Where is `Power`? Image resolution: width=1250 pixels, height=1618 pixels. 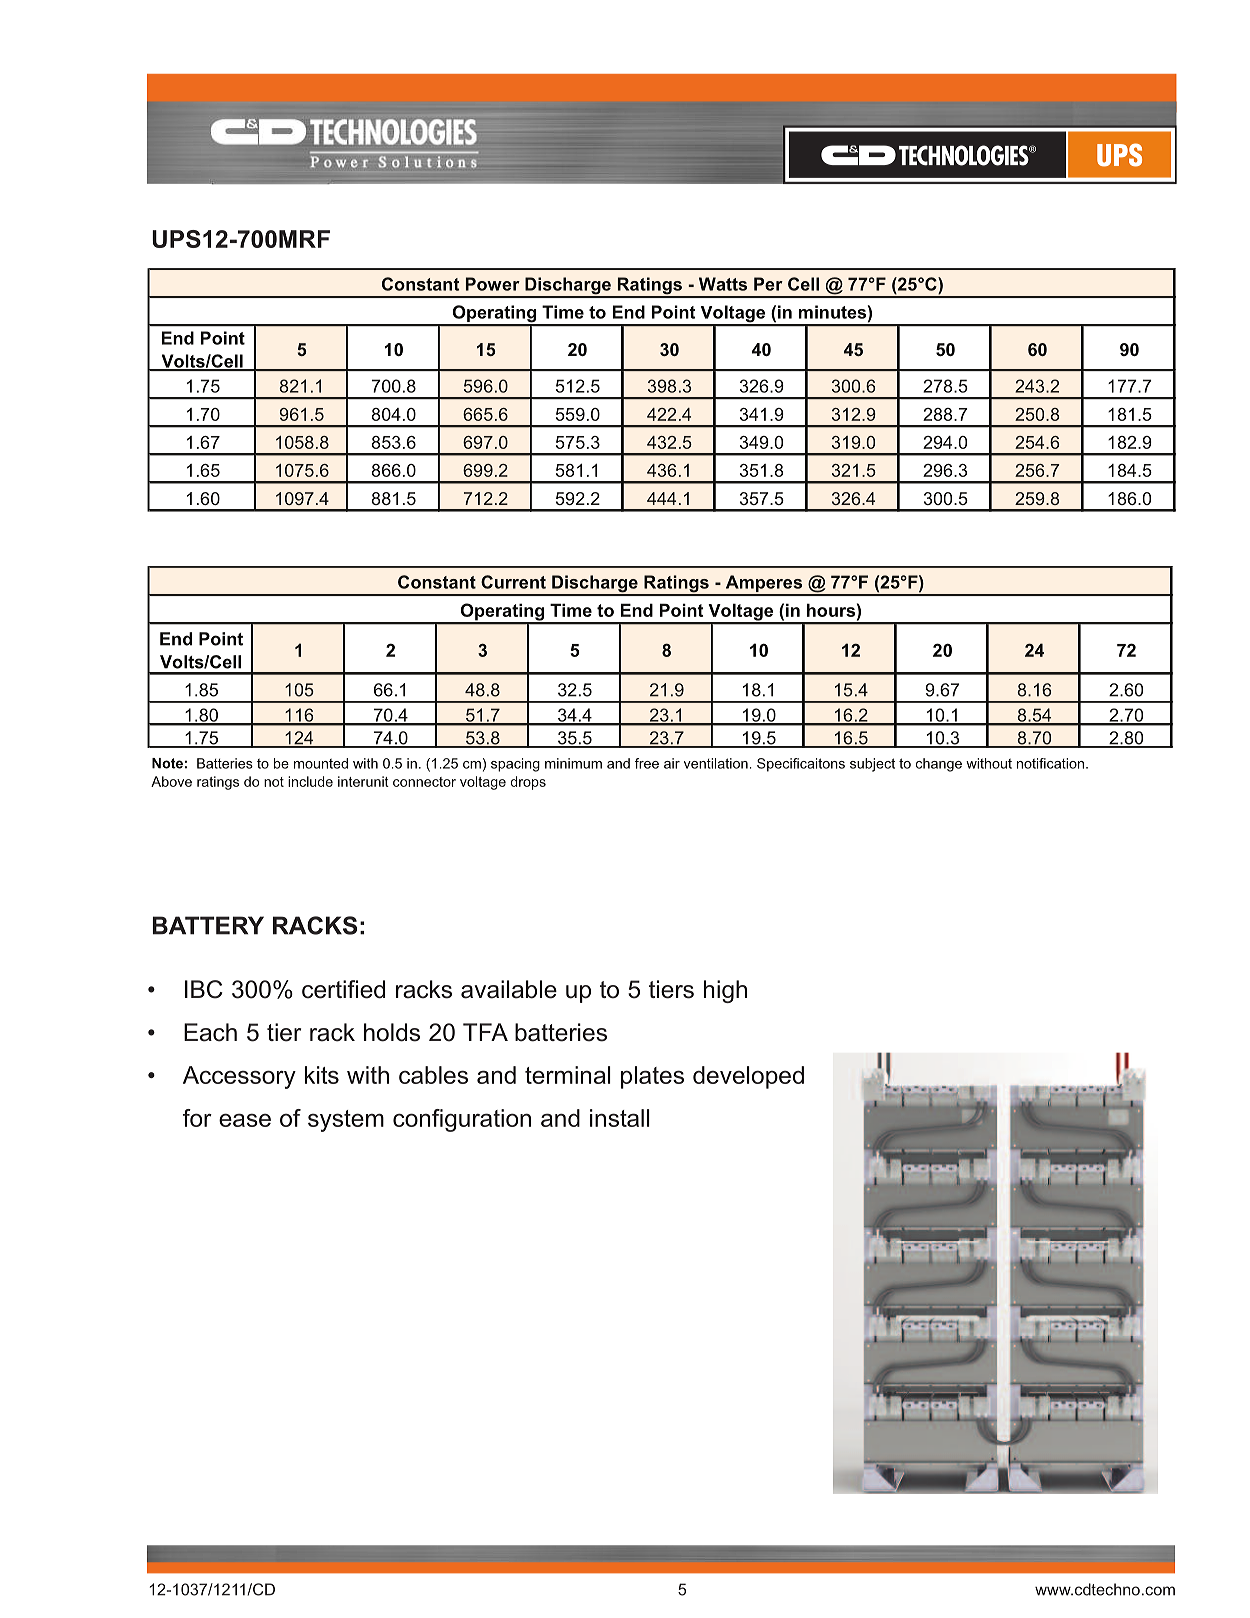
Power is located at coordinates (493, 284).
